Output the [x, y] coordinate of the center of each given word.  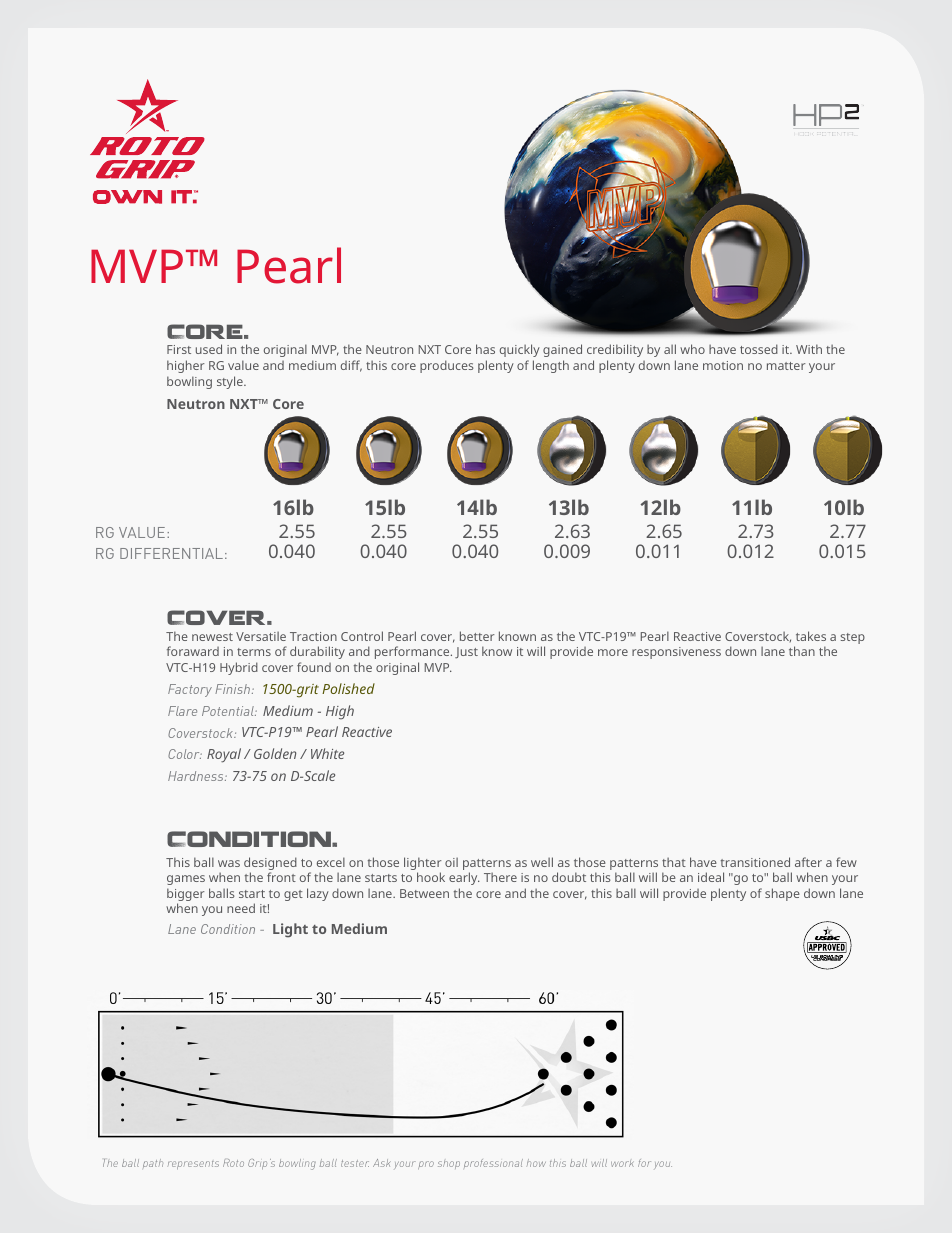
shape [782, 894]
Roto [233, 1163]
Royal [224, 755]
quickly [520, 350]
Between [424, 893]
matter [786, 366]
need [241, 908]
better [477, 636]
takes [811, 636]
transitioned [755, 862]
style [231, 382]
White [327, 753]
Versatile [261, 636]
